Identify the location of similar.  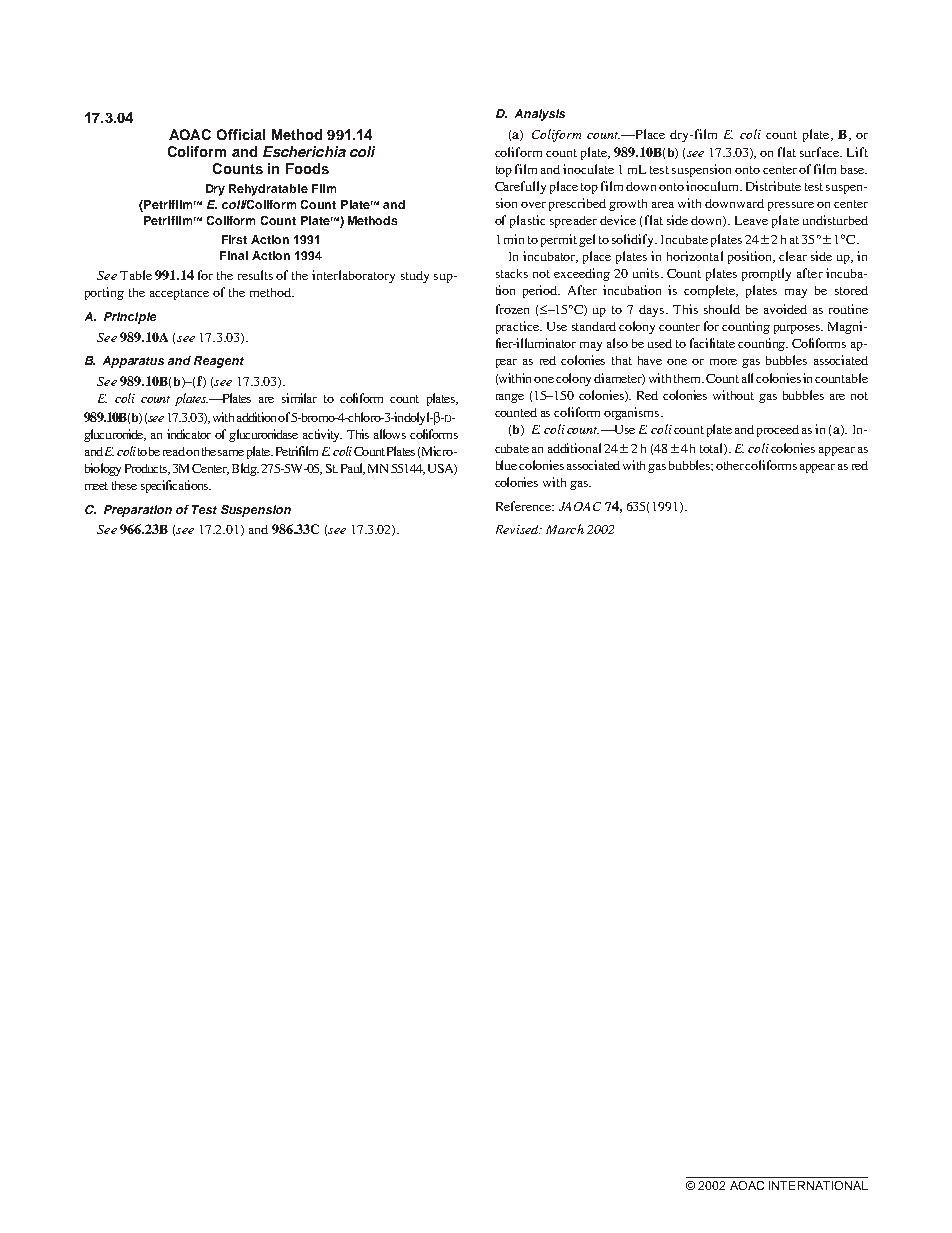
(299, 398).
